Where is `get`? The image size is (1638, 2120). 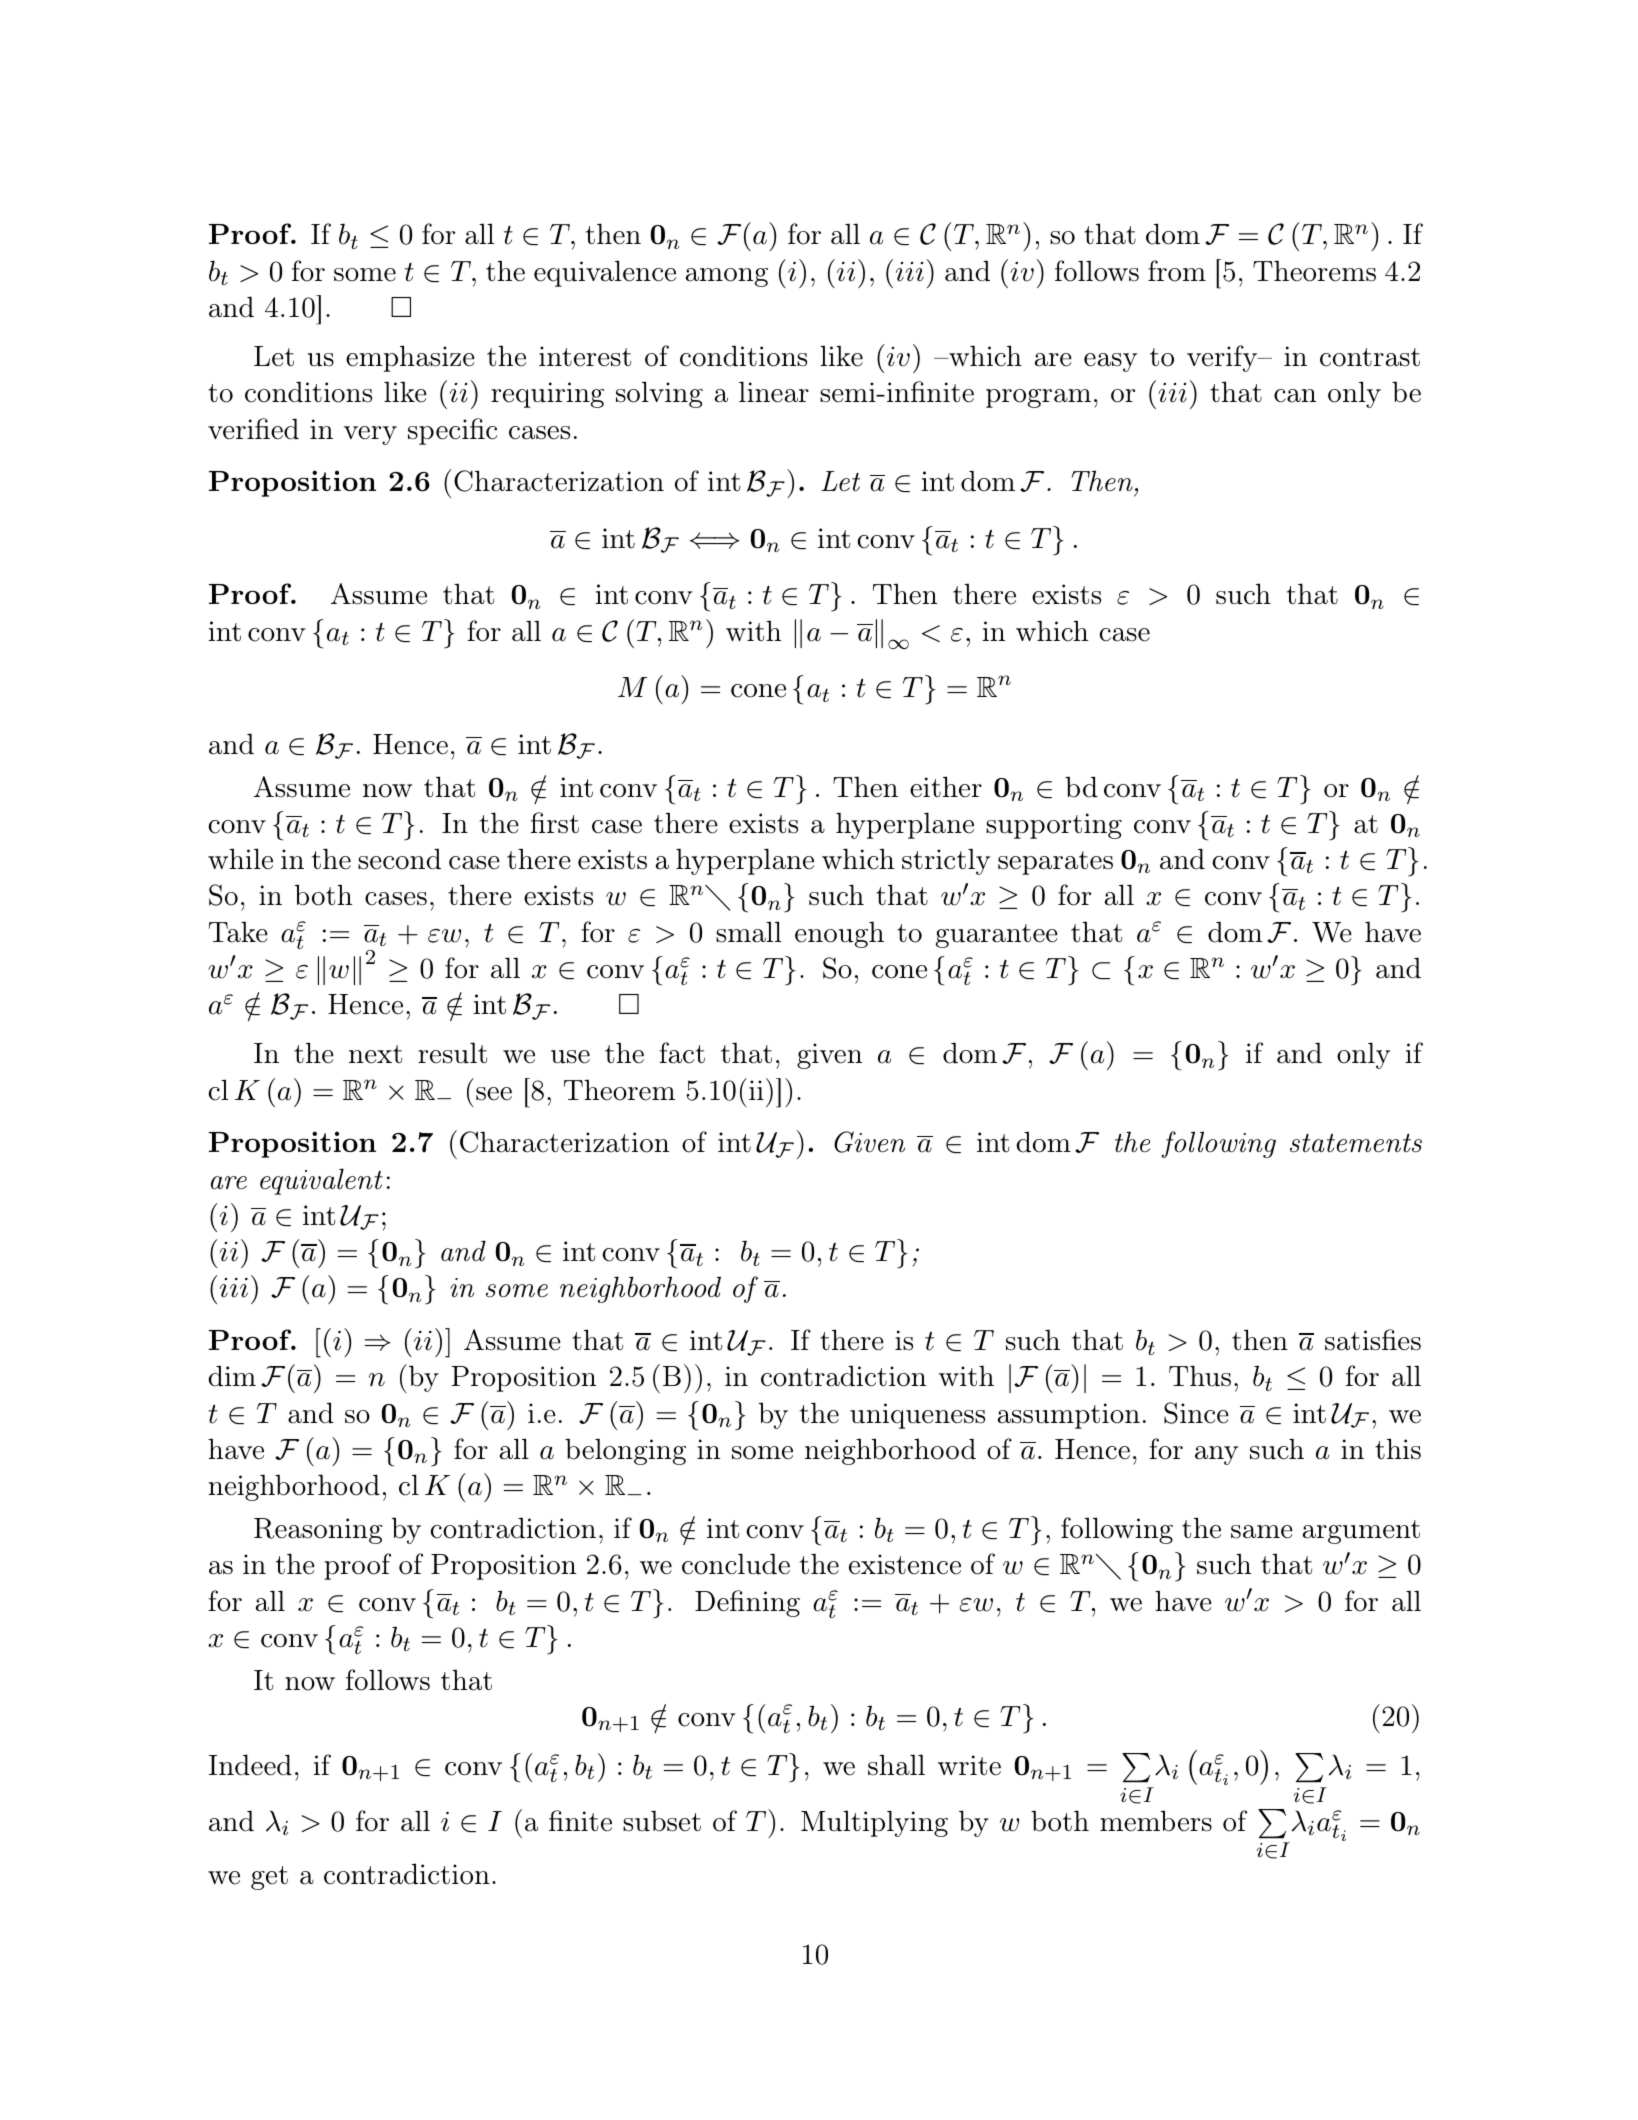
get is located at coordinates (269, 1878).
